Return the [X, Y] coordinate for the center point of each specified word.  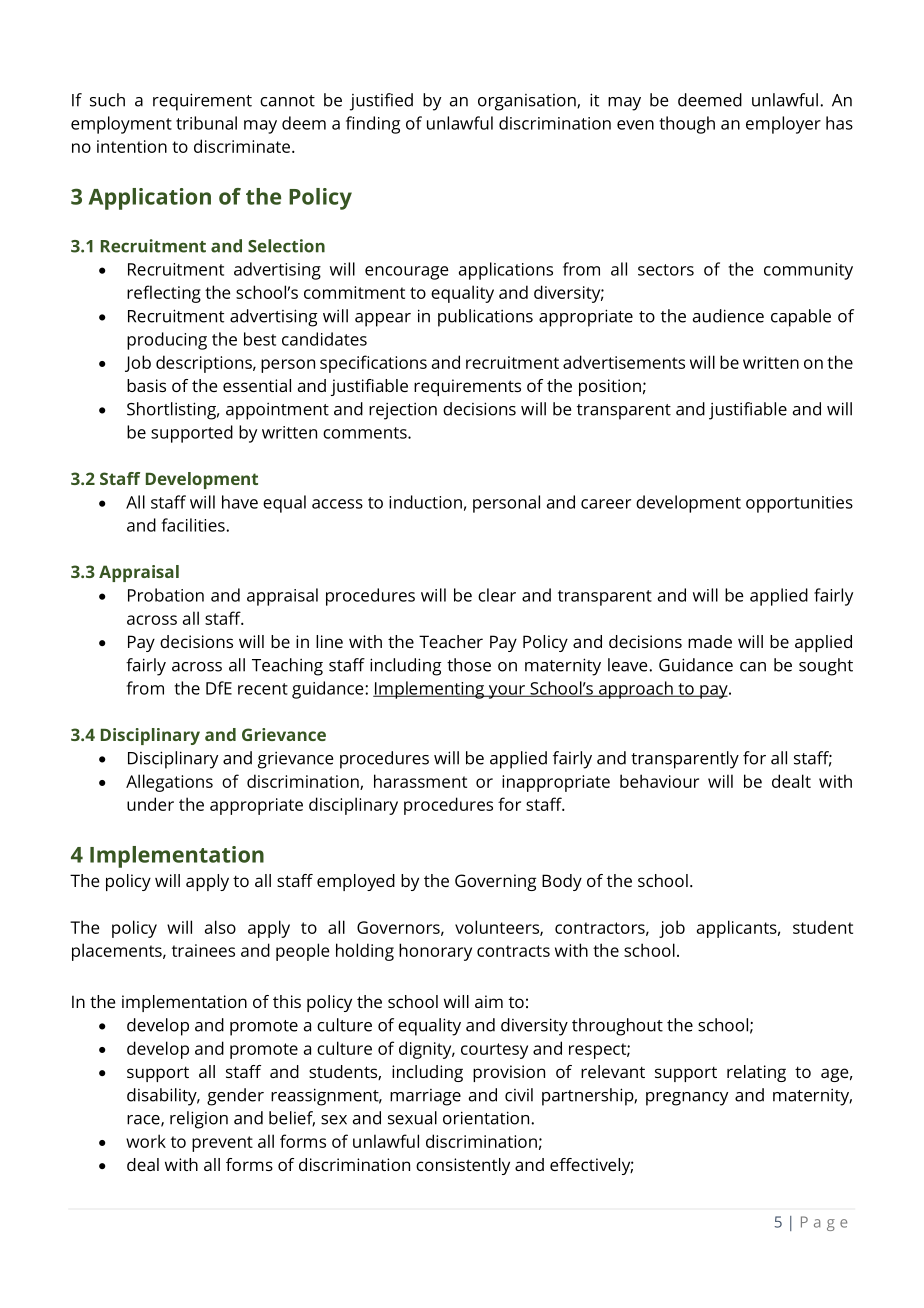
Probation [166, 595]
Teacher [451, 641]
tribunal [206, 123]
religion [199, 1120]
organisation [528, 102]
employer [783, 125]
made [710, 641]
